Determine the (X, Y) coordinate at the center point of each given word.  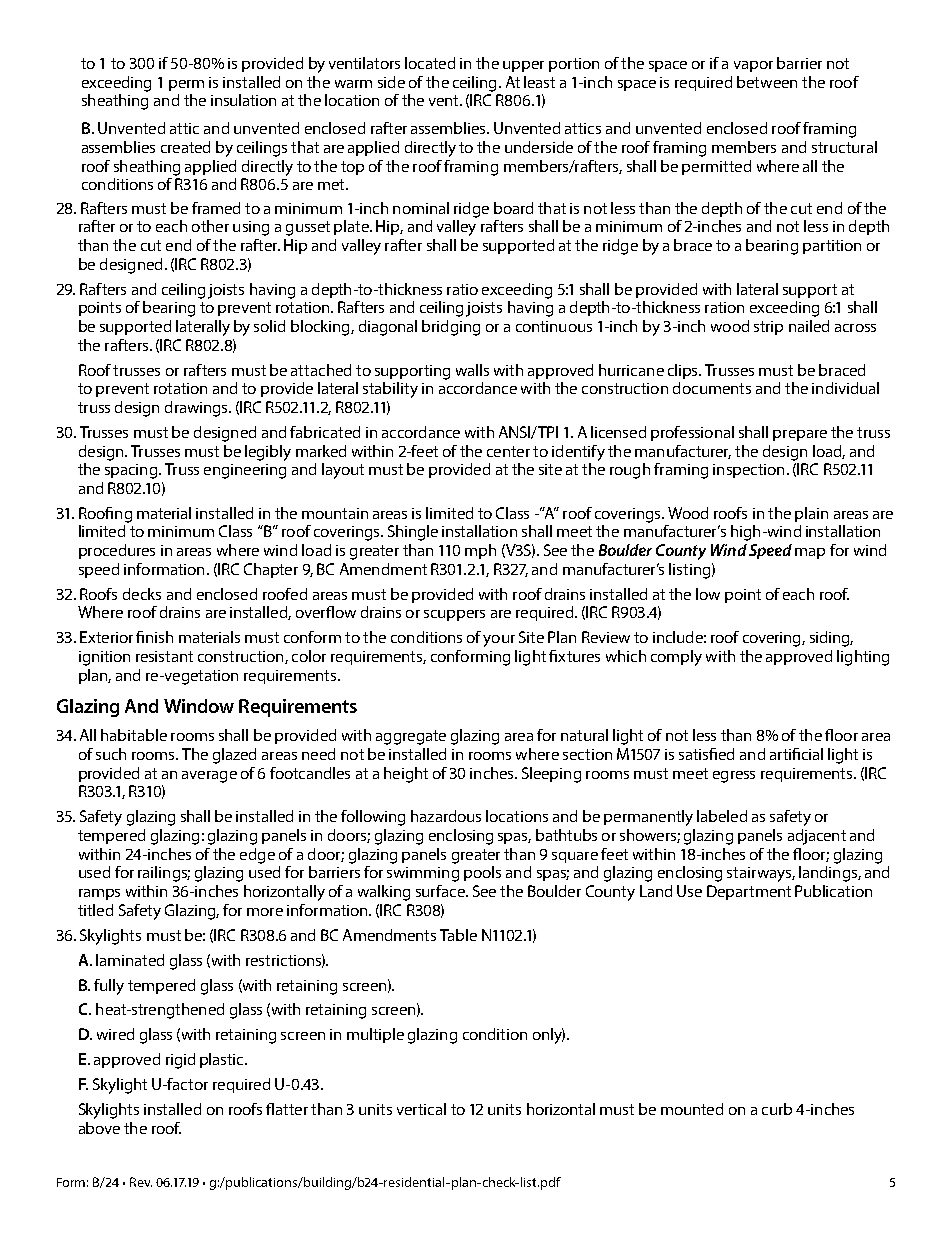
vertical (421, 1109)
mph (480, 551)
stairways (760, 874)
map (810, 553)
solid (269, 326)
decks (142, 594)
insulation (243, 100)
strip (768, 328)
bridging (451, 328)
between (767, 82)
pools (482, 873)
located (430, 63)
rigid (180, 1061)
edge (257, 856)
